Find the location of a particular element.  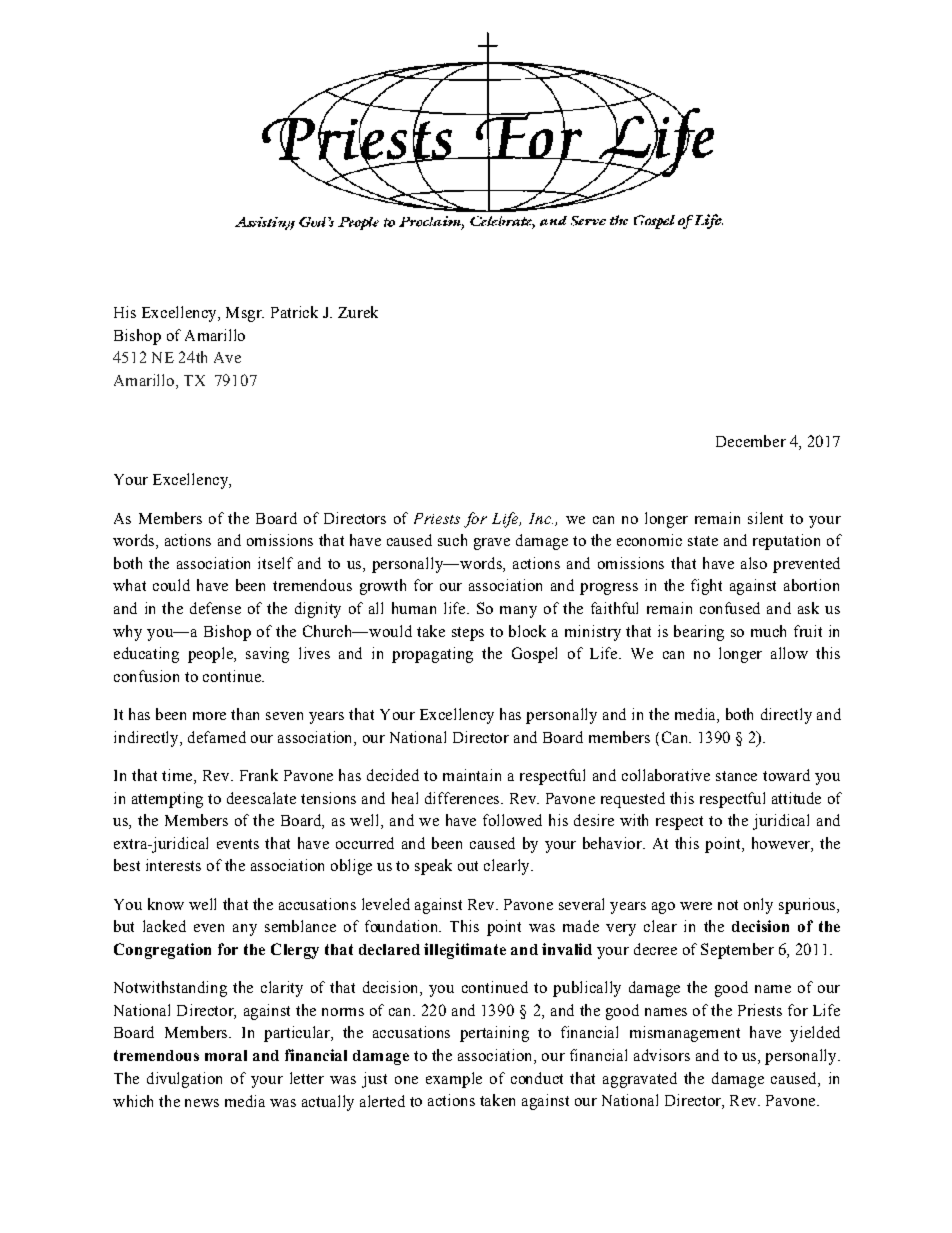

Msgr is located at coordinates (245, 314).
